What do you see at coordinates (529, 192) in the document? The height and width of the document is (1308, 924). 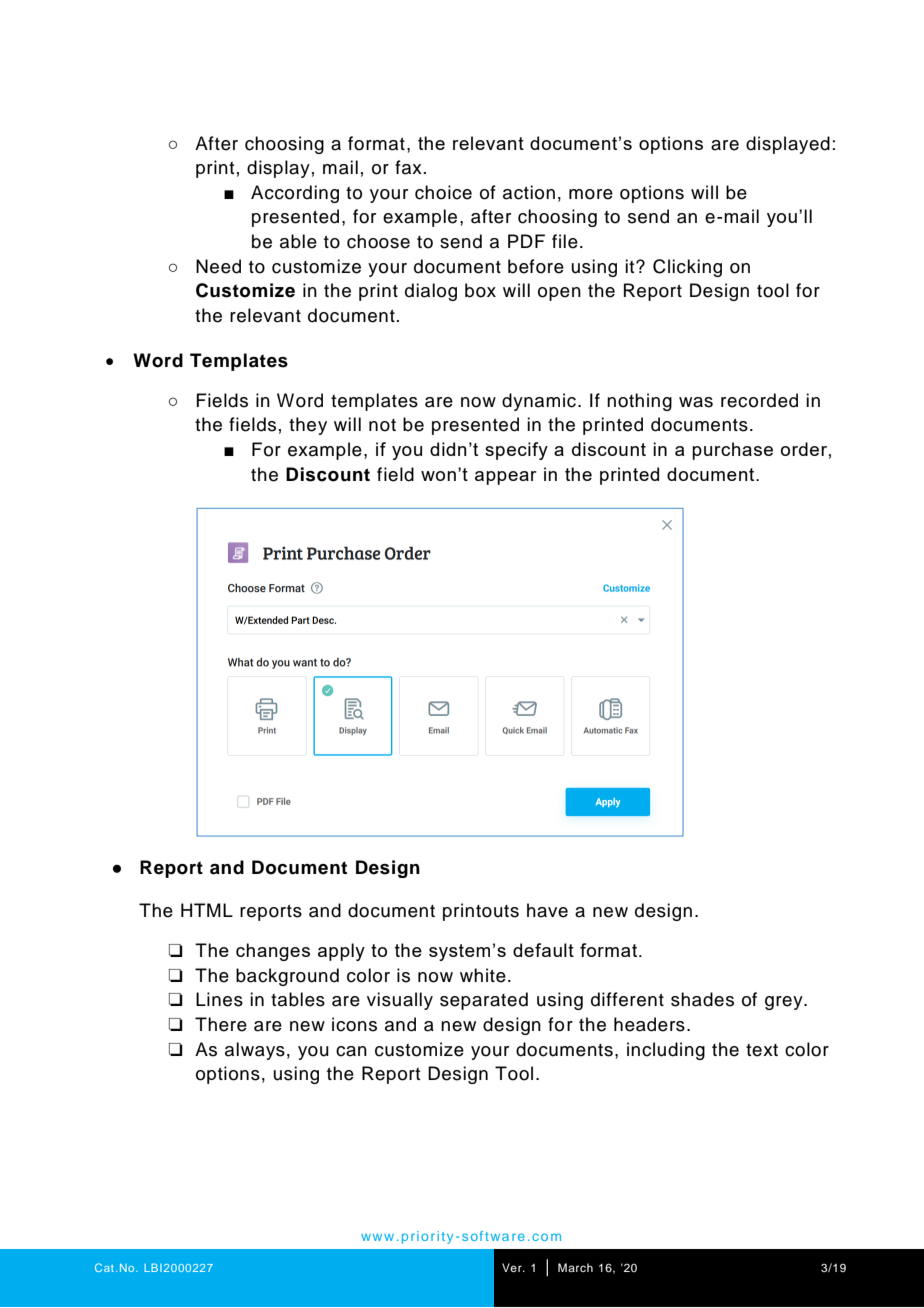 I see `action` at bounding box center [529, 192].
